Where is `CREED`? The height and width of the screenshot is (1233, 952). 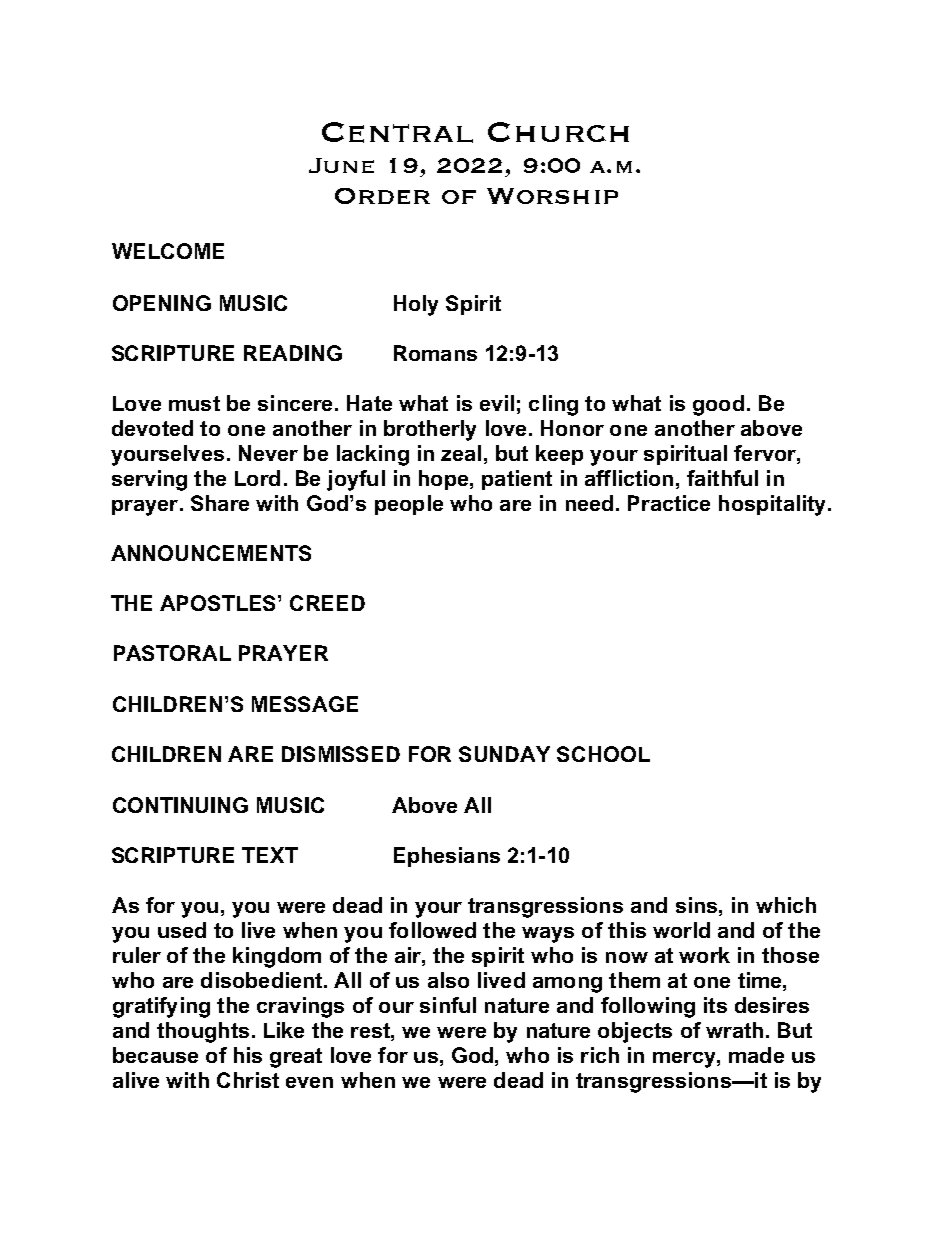 CREED is located at coordinates (327, 603).
